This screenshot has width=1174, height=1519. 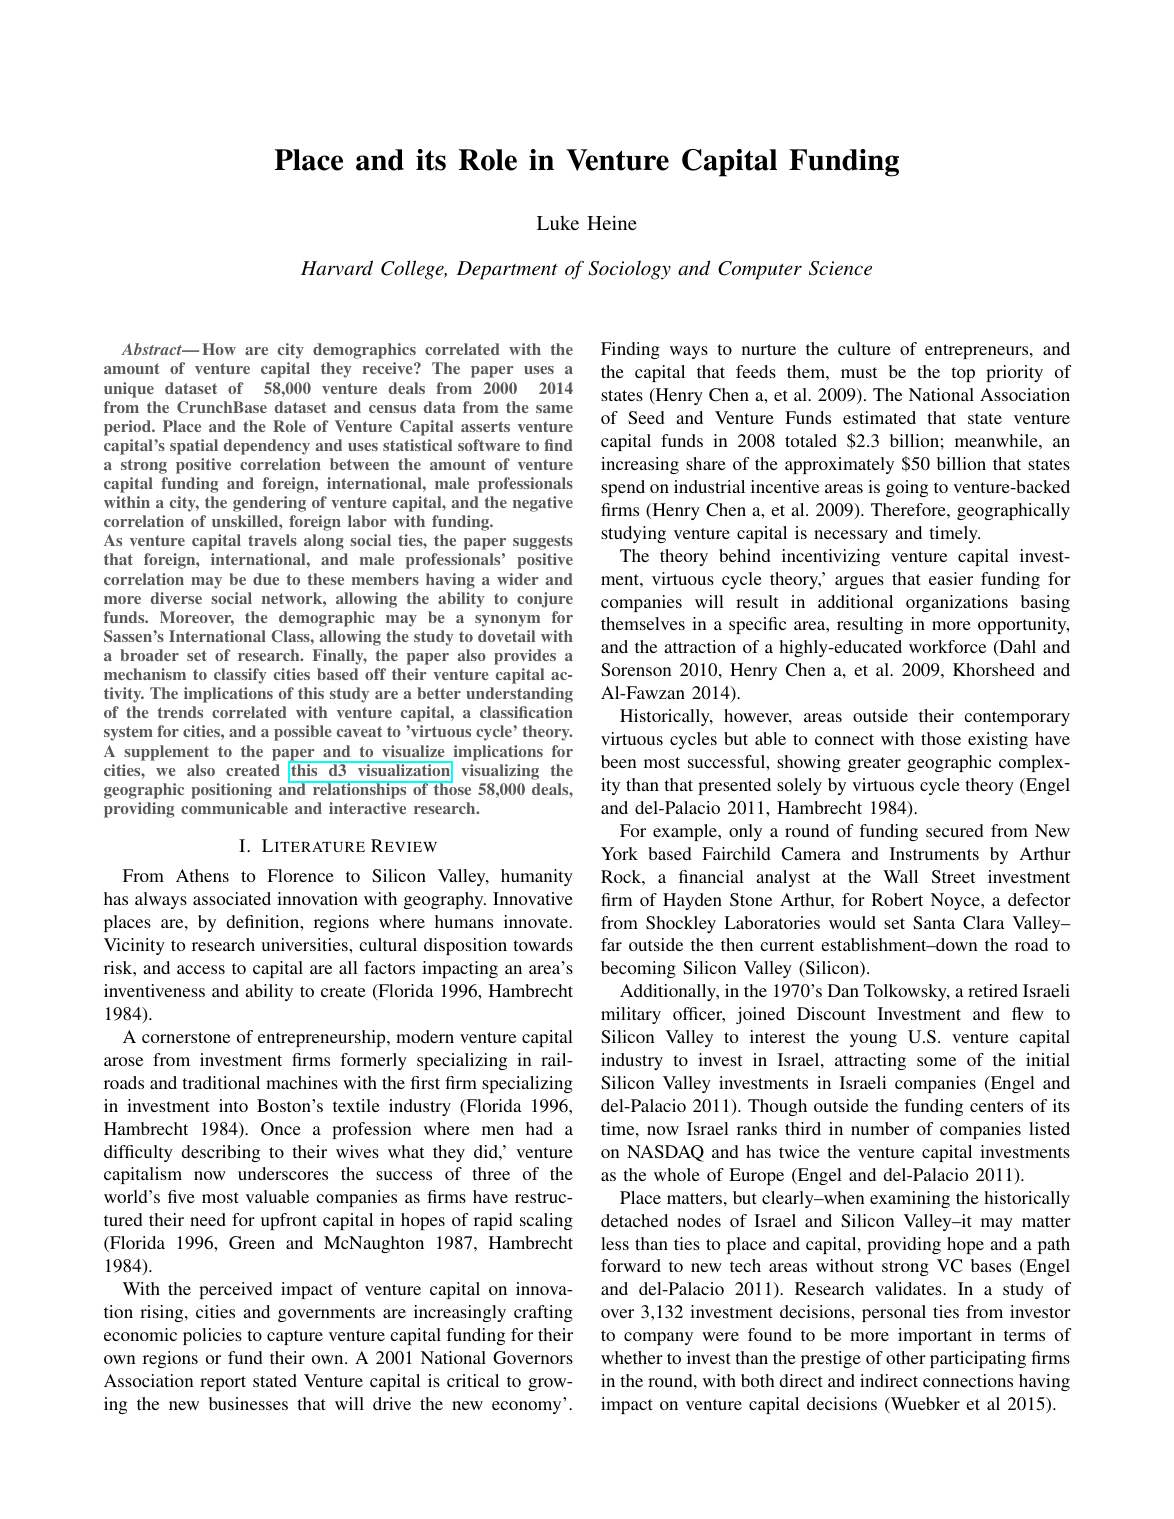 I want to click on whether, so click(x=632, y=1357).
